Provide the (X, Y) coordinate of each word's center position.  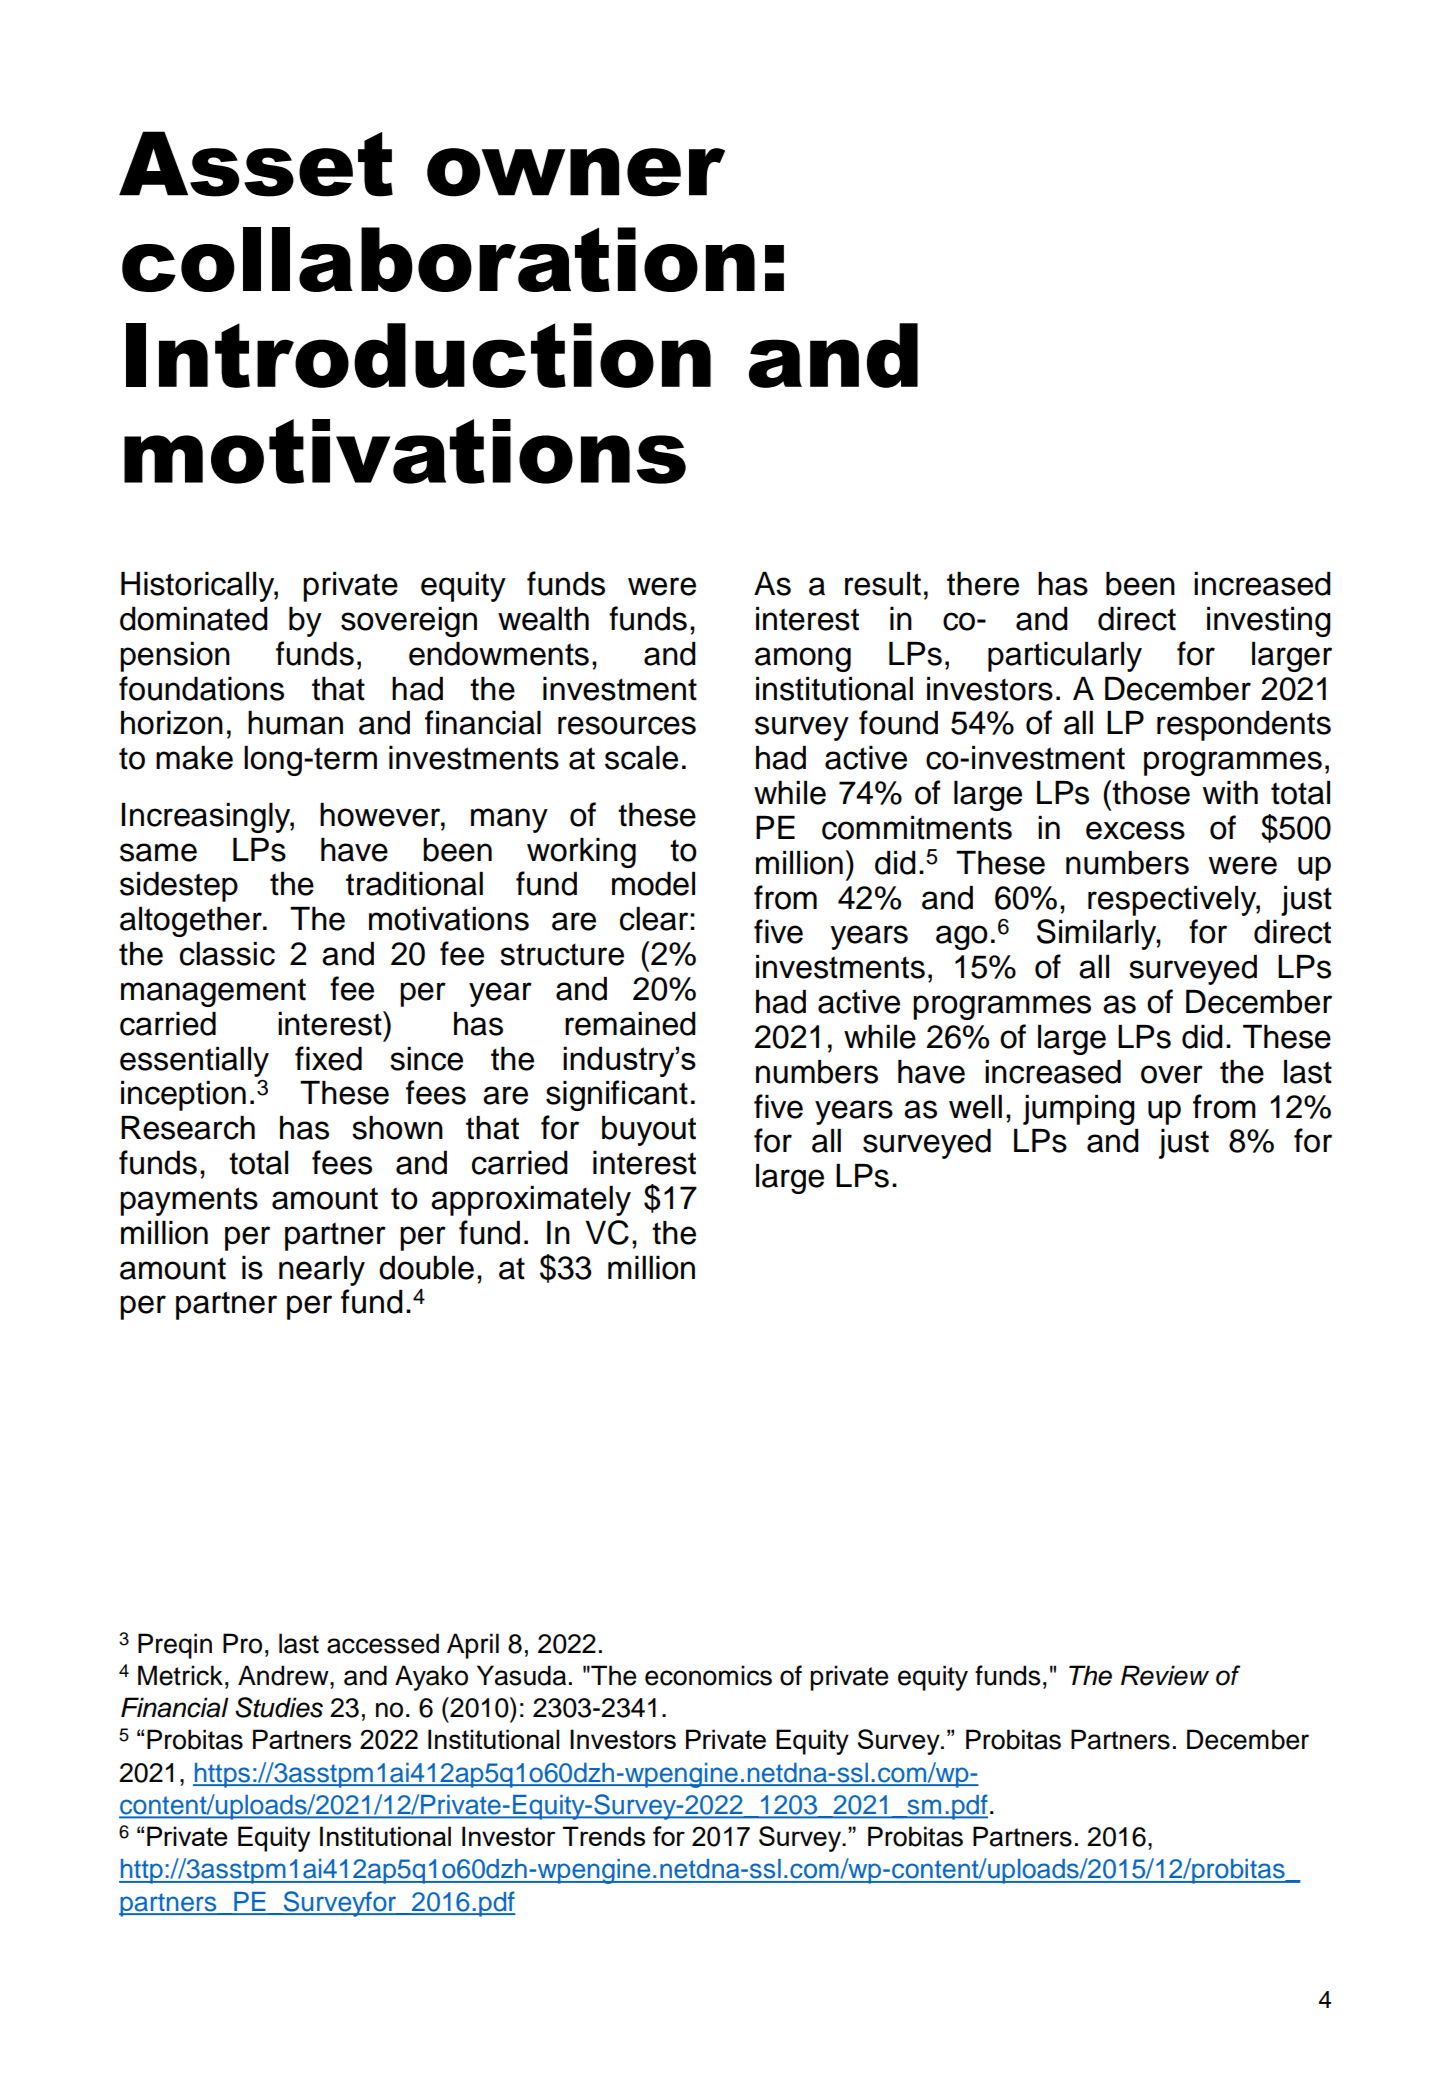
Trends (604, 1836)
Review (1165, 1675)
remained (630, 1024)
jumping (1079, 1110)
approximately (531, 1201)
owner (576, 172)
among (803, 659)
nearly (322, 1271)
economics (708, 1675)
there (983, 584)
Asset (256, 164)
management (213, 992)
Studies (279, 1707)
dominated (194, 619)
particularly (1065, 657)
